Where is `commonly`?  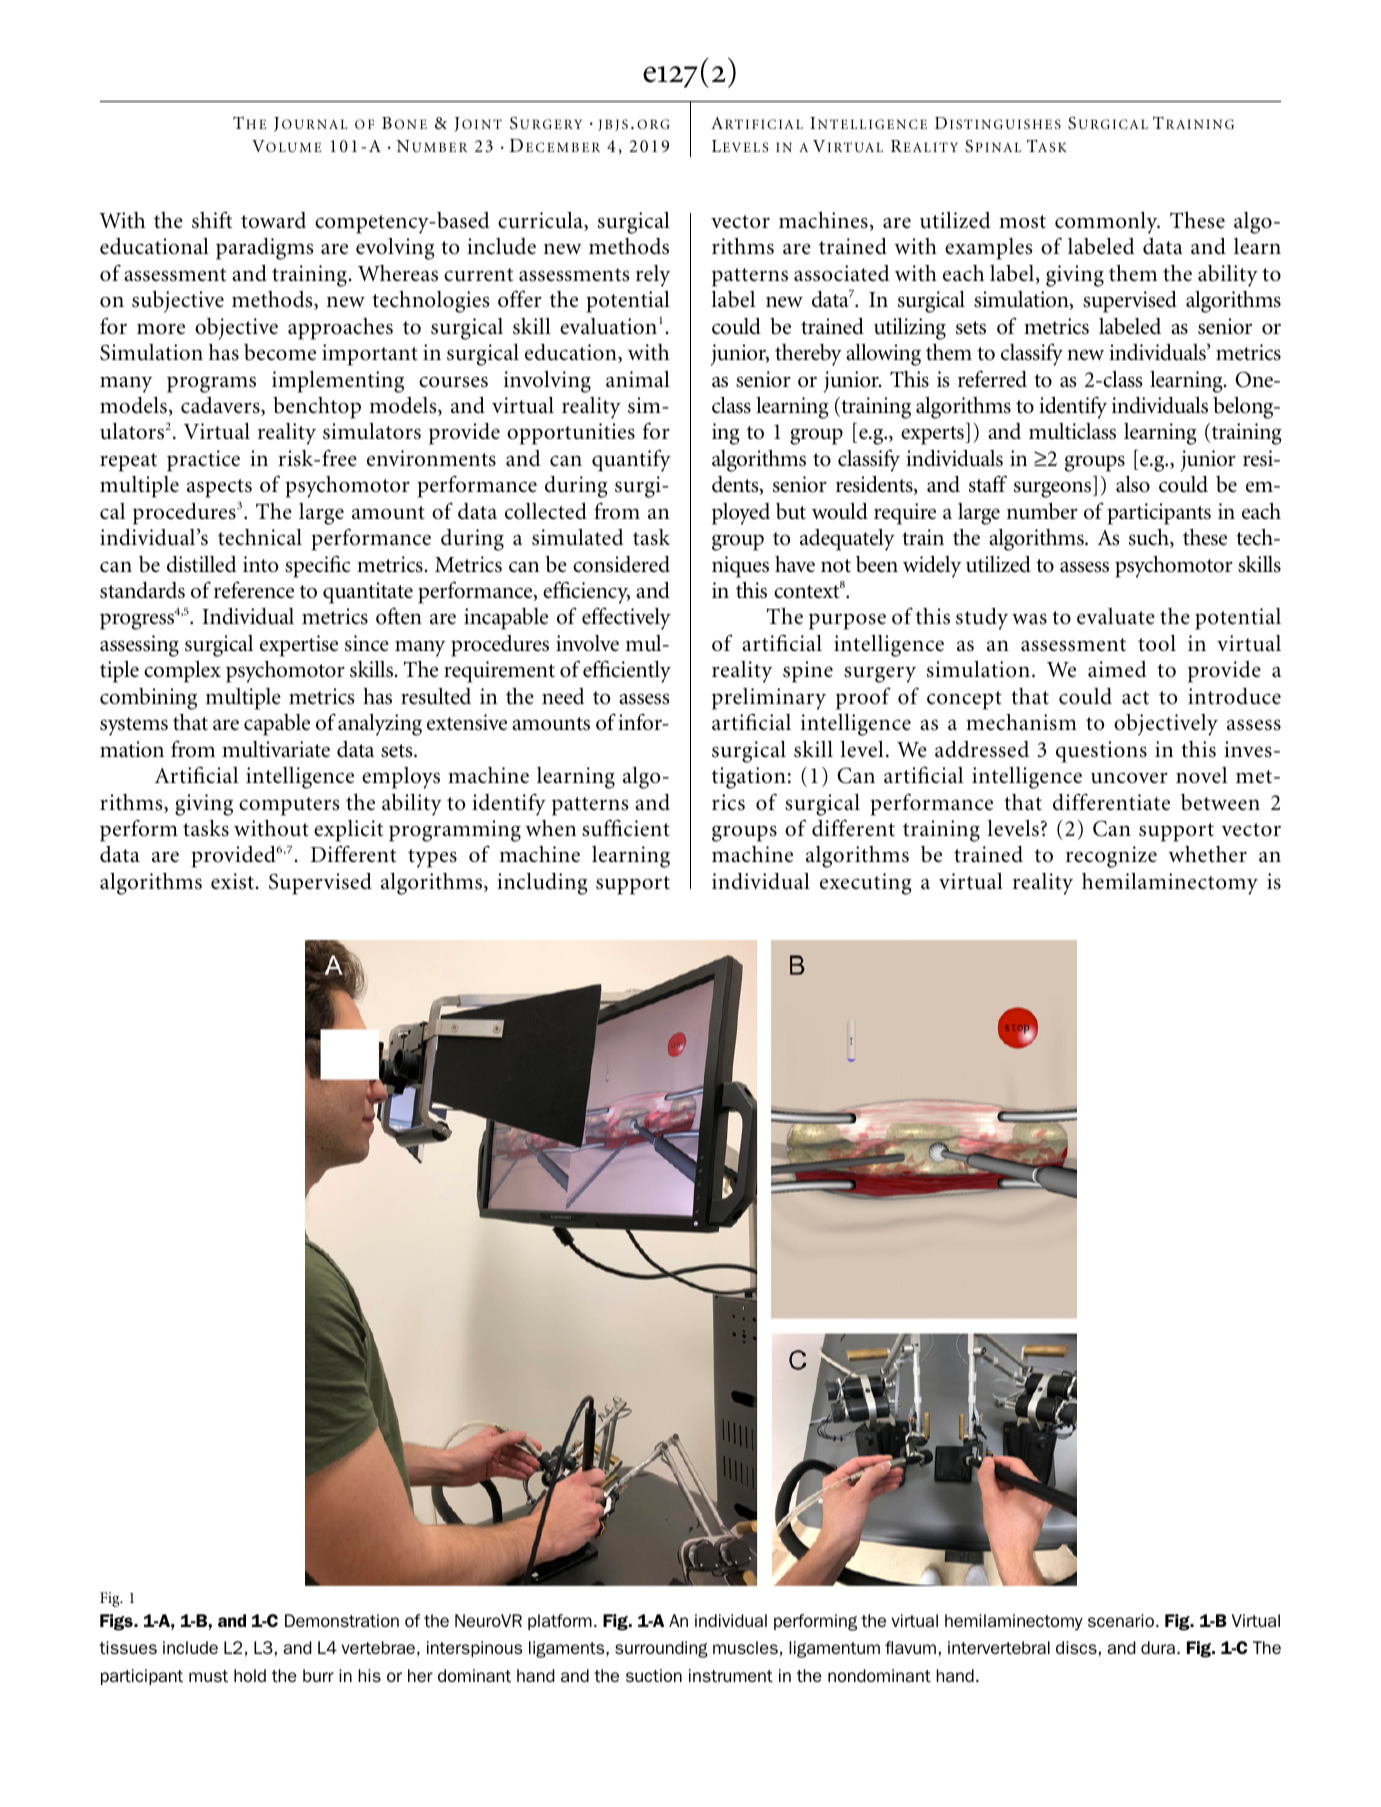 commonly is located at coordinates (1107, 223).
